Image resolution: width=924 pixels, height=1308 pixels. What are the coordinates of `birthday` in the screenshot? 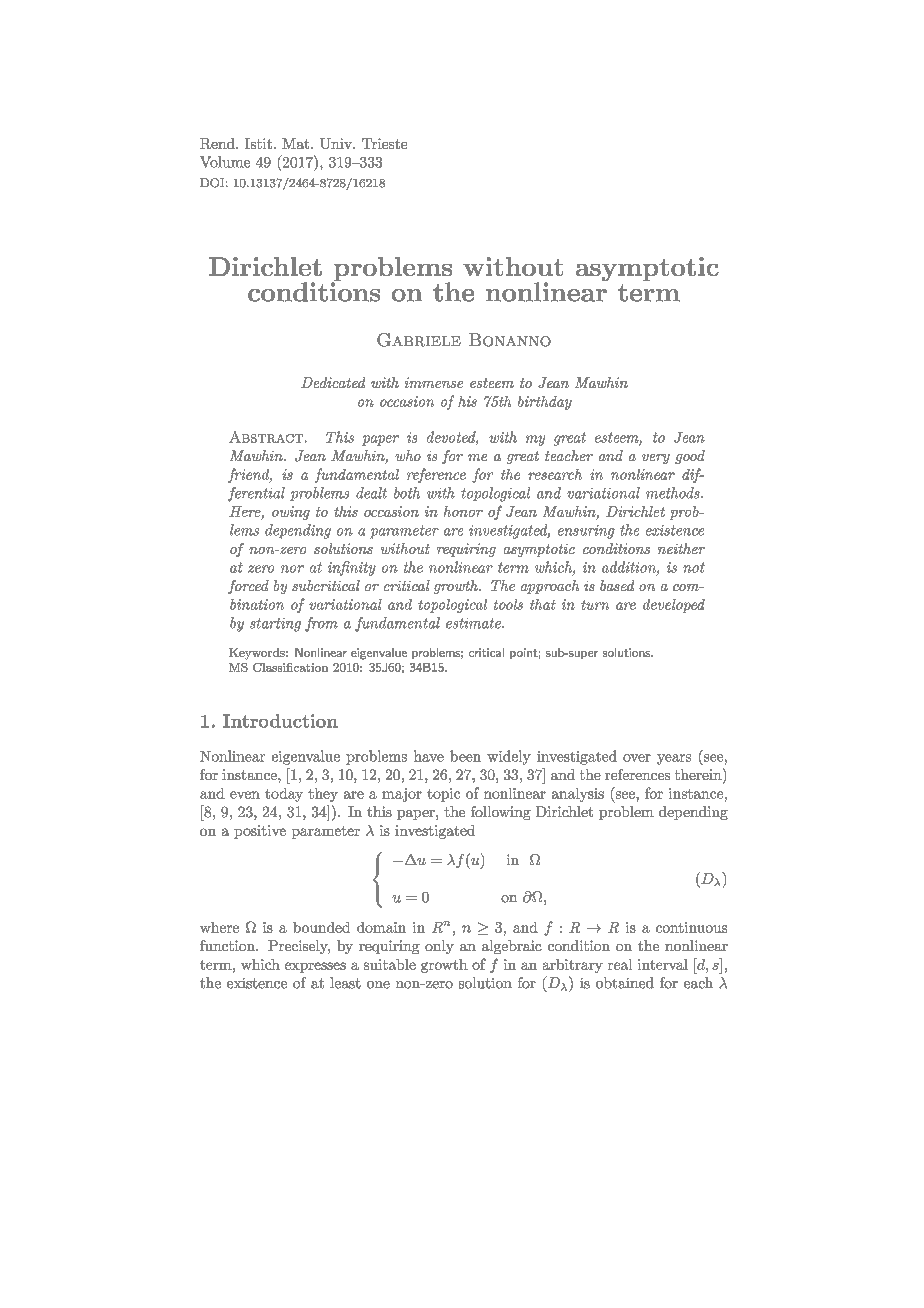 It's located at (545, 403).
